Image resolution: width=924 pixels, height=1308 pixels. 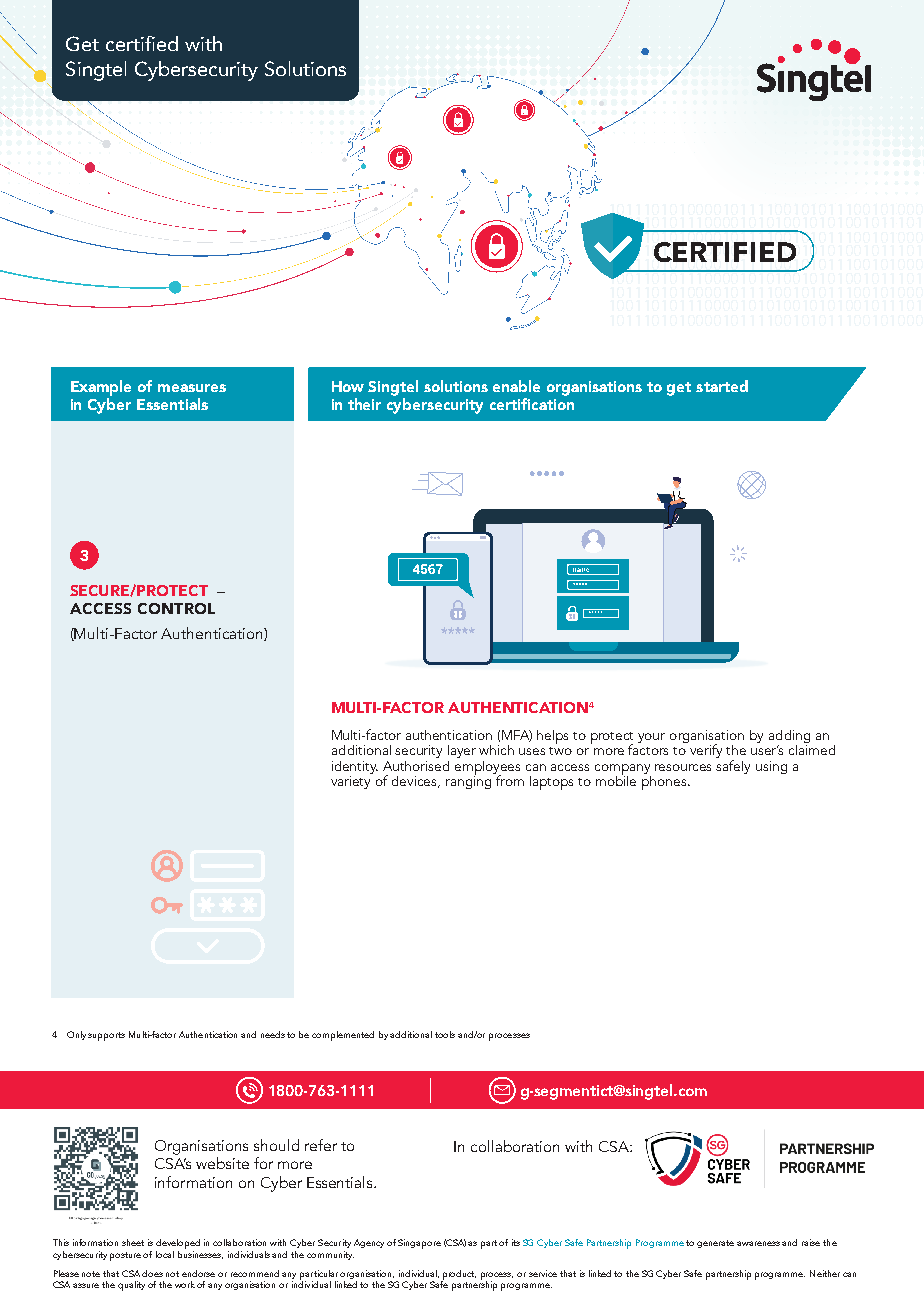 I want to click on Only, so click(x=78, y=1035).
